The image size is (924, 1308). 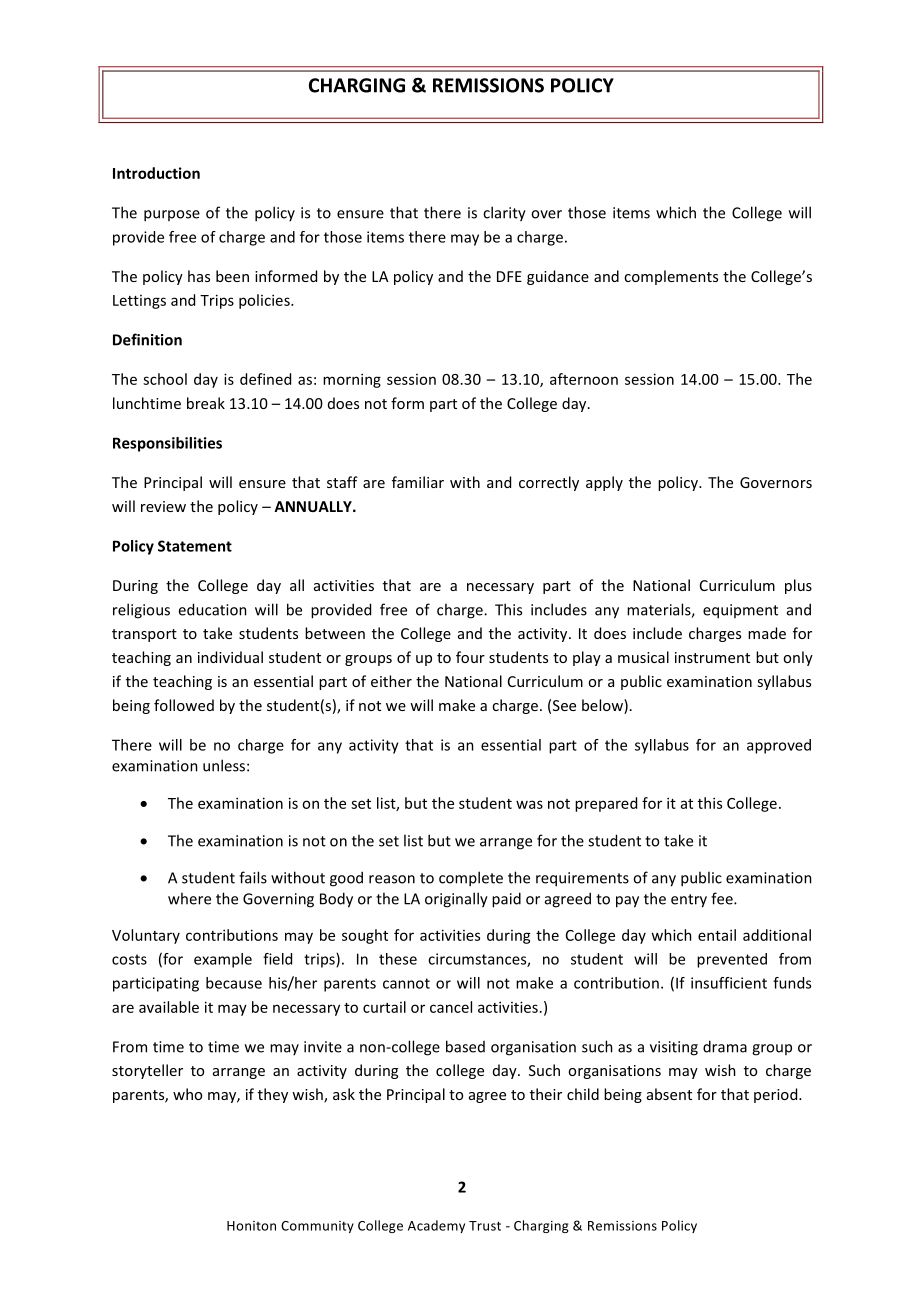 What do you see at coordinates (740, 611) in the document?
I see `equipment` at bounding box center [740, 611].
